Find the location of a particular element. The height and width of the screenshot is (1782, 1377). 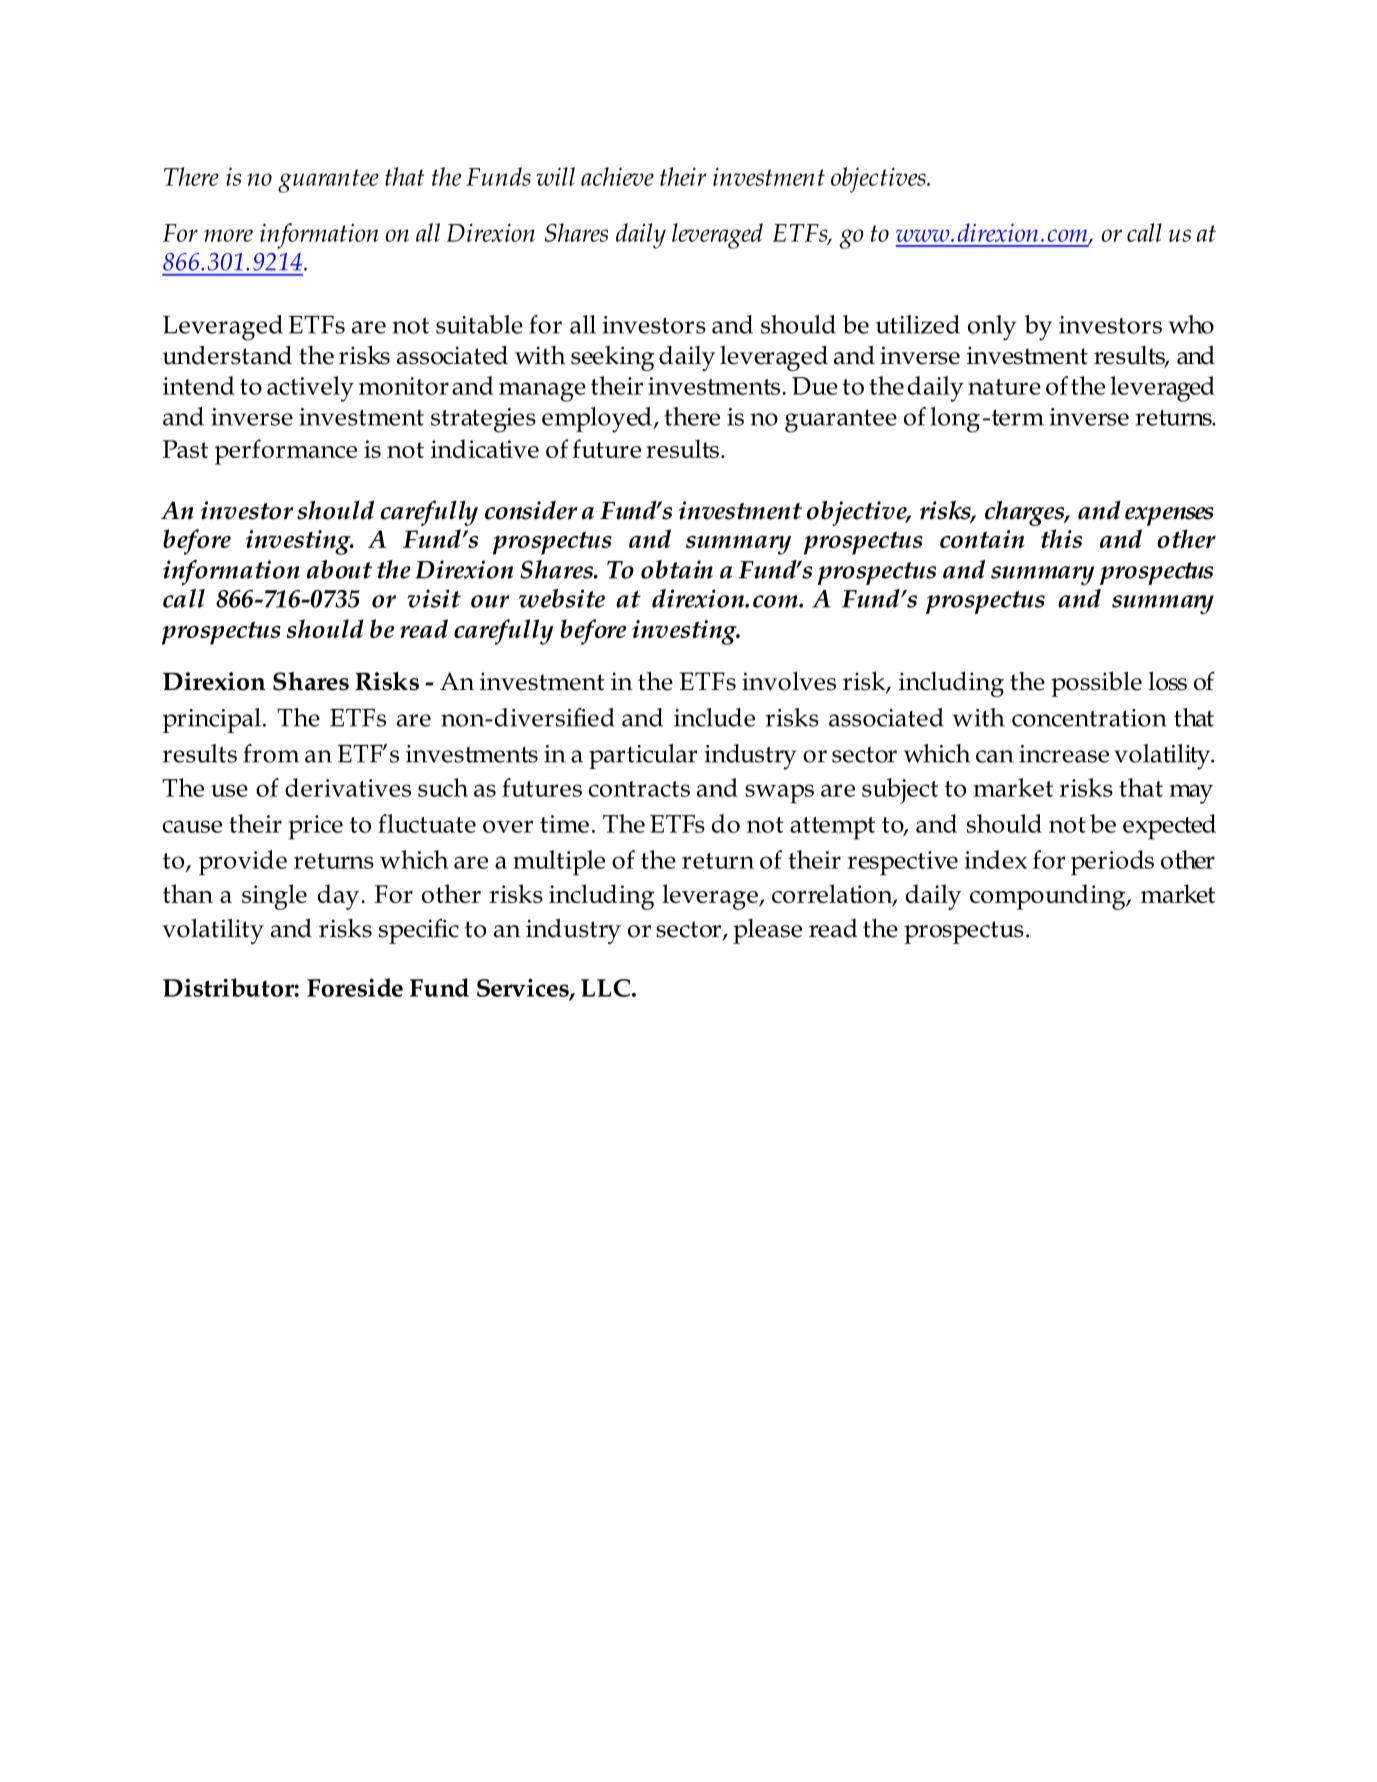

achieve is located at coordinates (617, 176).
